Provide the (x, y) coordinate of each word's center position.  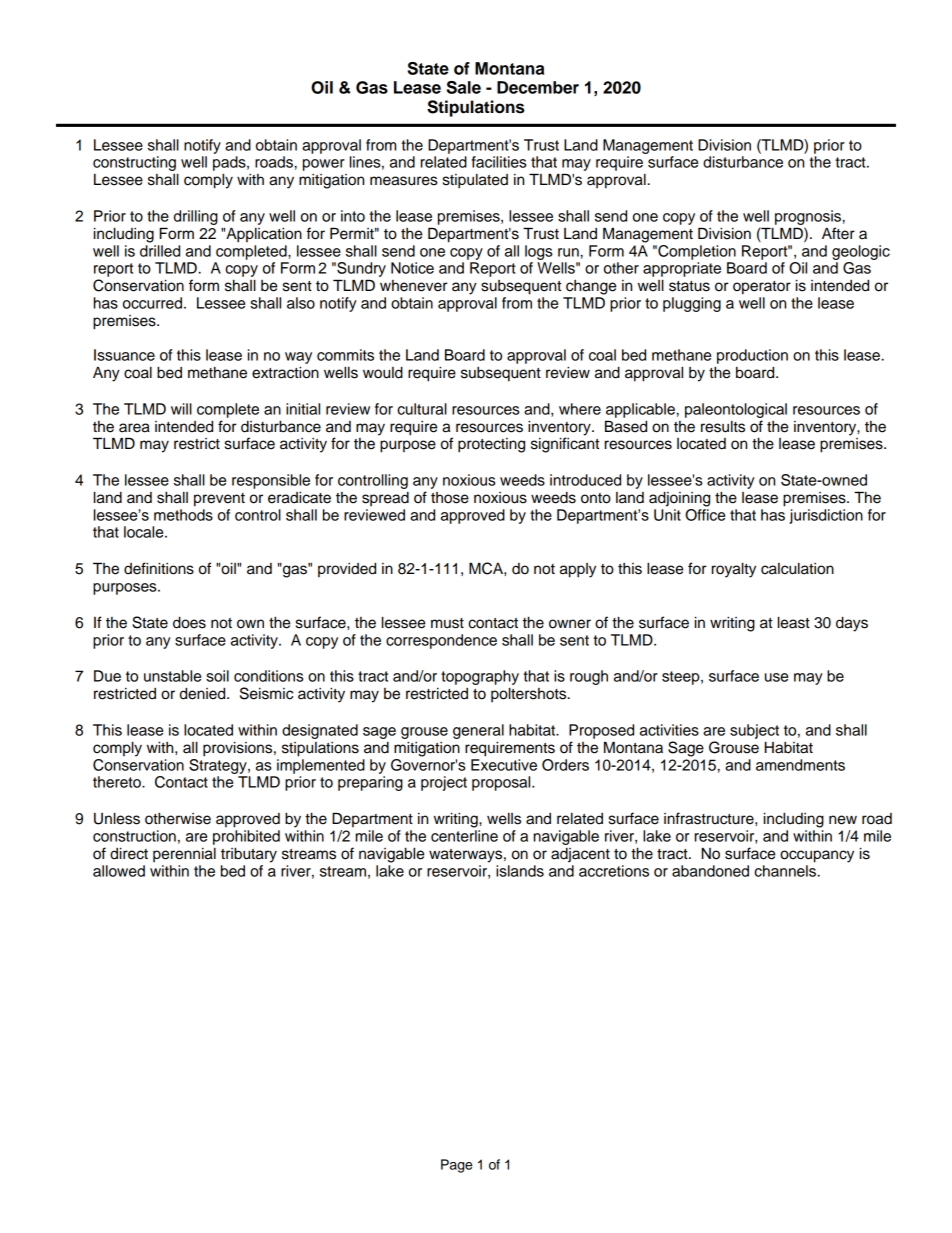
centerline (464, 836)
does (189, 622)
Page (457, 1166)
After (838, 233)
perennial (184, 855)
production (752, 356)
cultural (422, 409)
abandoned (710, 871)
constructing (135, 165)
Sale (464, 87)
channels (785, 871)
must (447, 623)
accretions (614, 871)
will (181, 409)
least (794, 622)
